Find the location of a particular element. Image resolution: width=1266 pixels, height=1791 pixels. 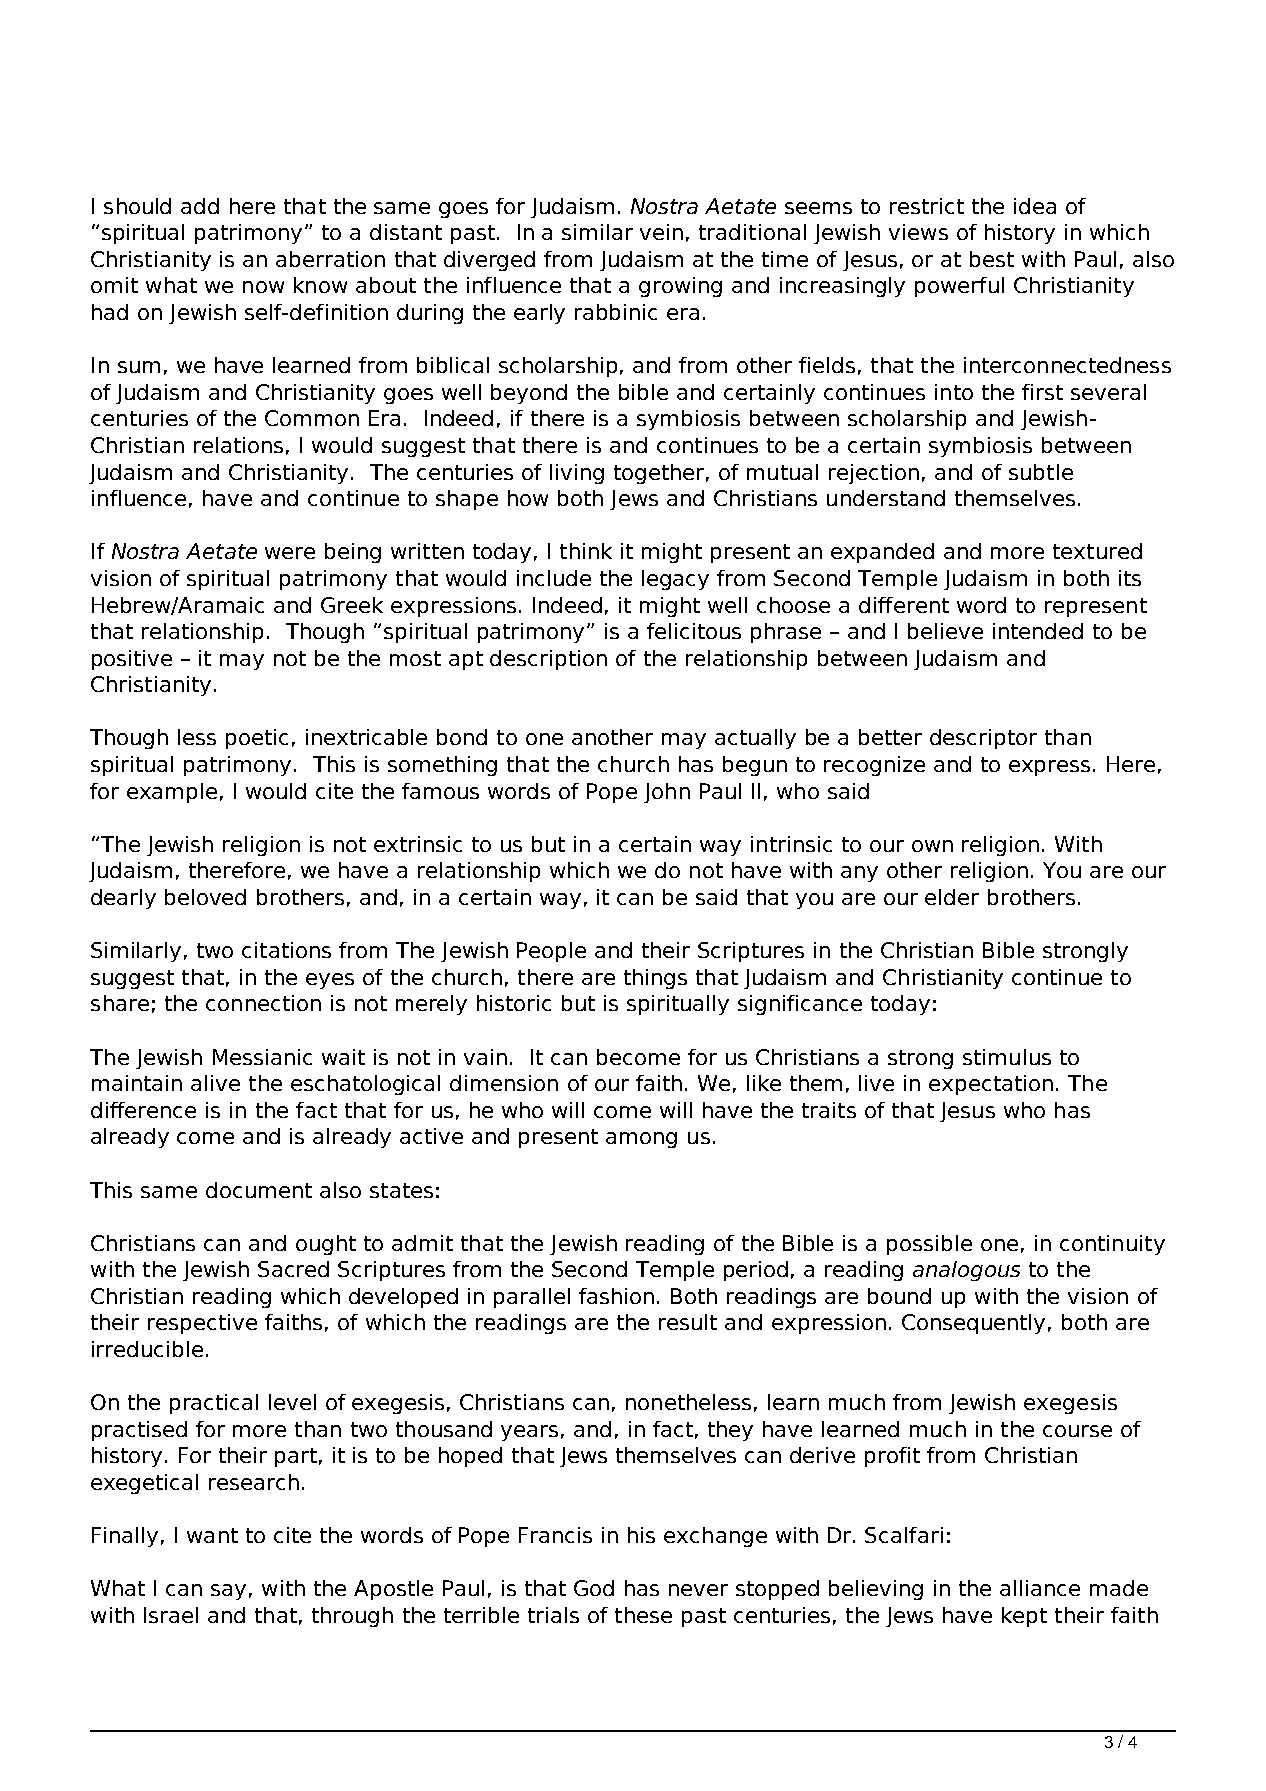

best is located at coordinates (992, 259).
